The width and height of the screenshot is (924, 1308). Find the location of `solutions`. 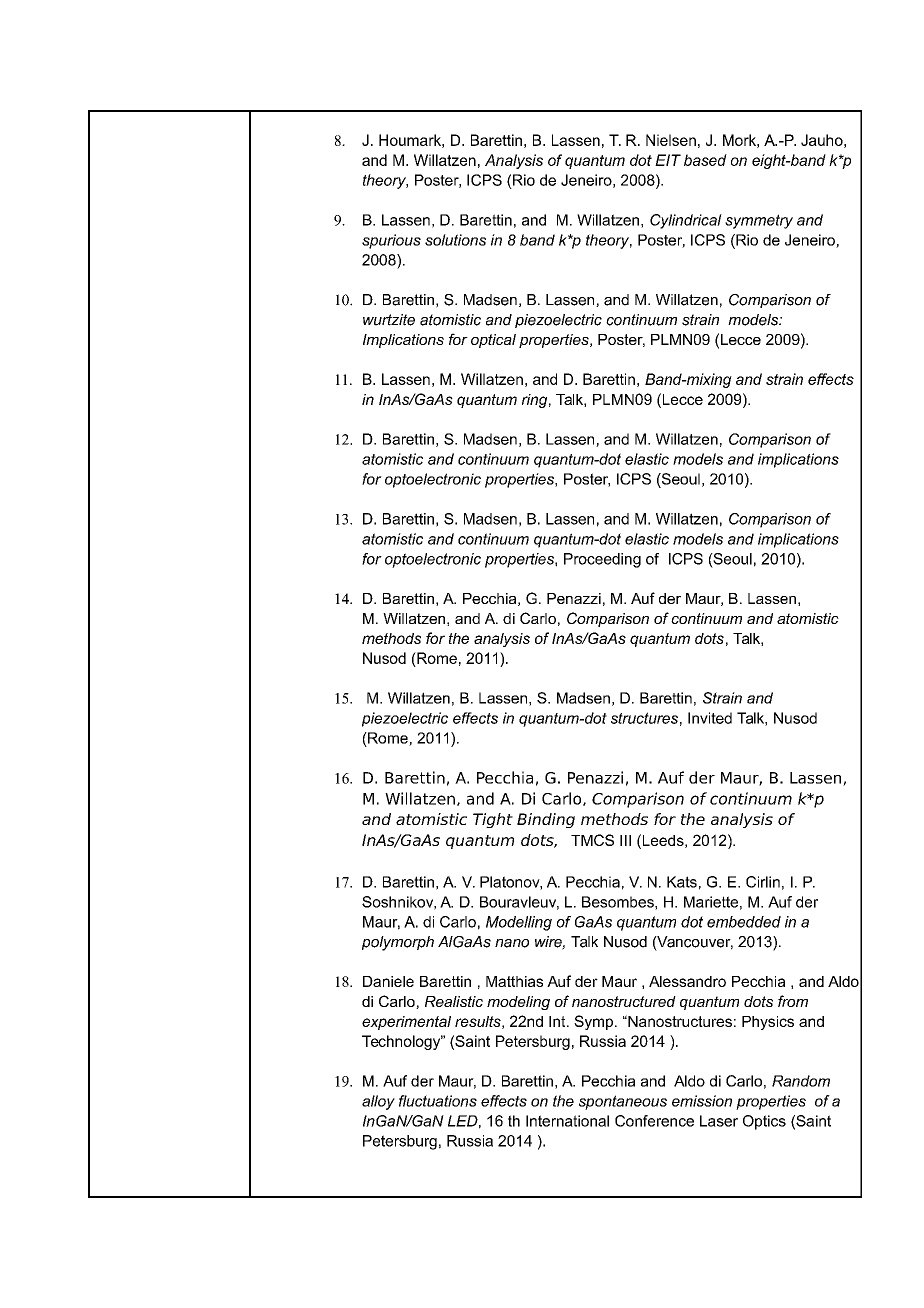

solutions is located at coordinates (455, 240).
